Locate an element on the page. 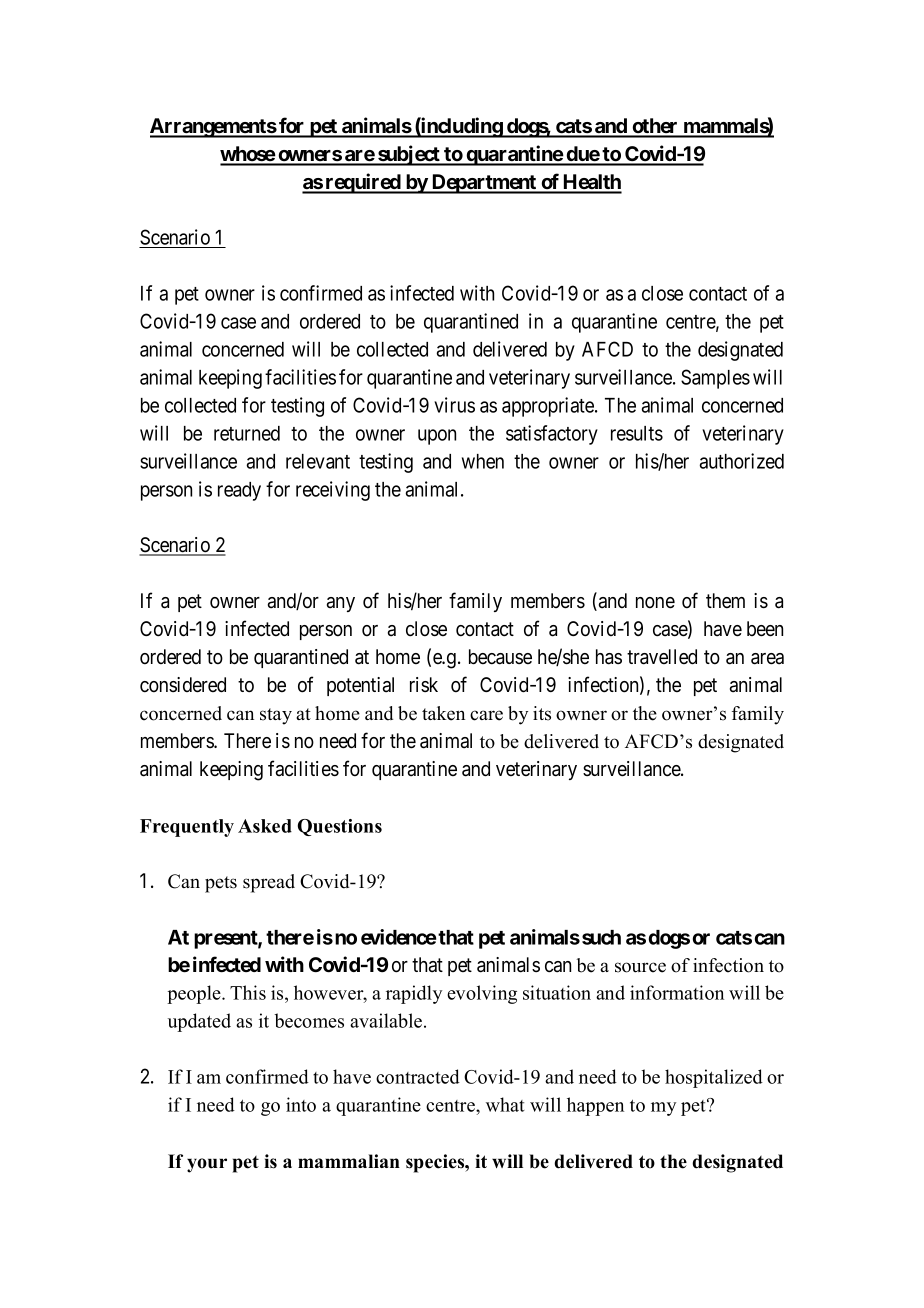 This document has height=1308, width=924. results is located at coordinates (637, 433).
